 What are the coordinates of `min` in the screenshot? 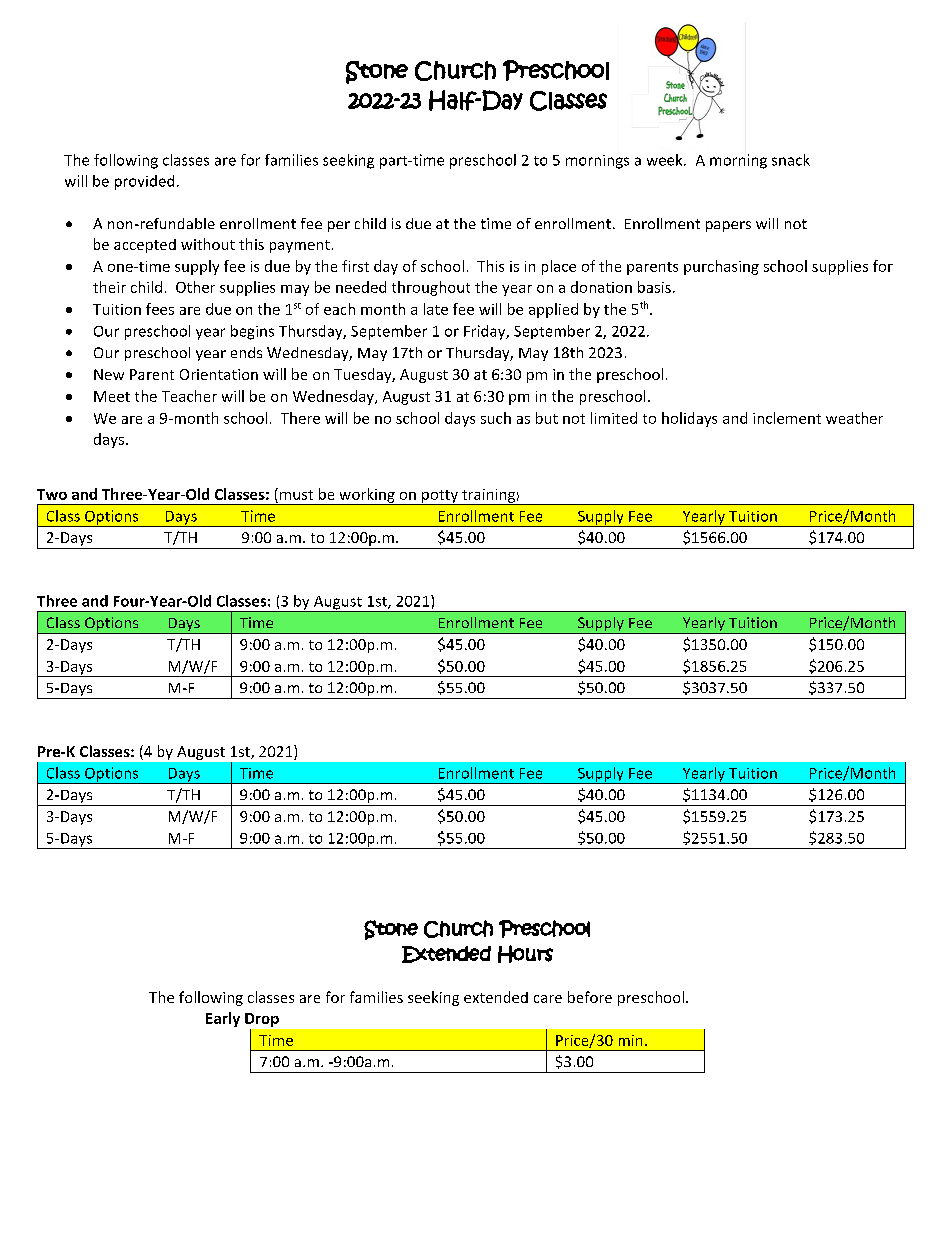 It's located at (630, 1040).
